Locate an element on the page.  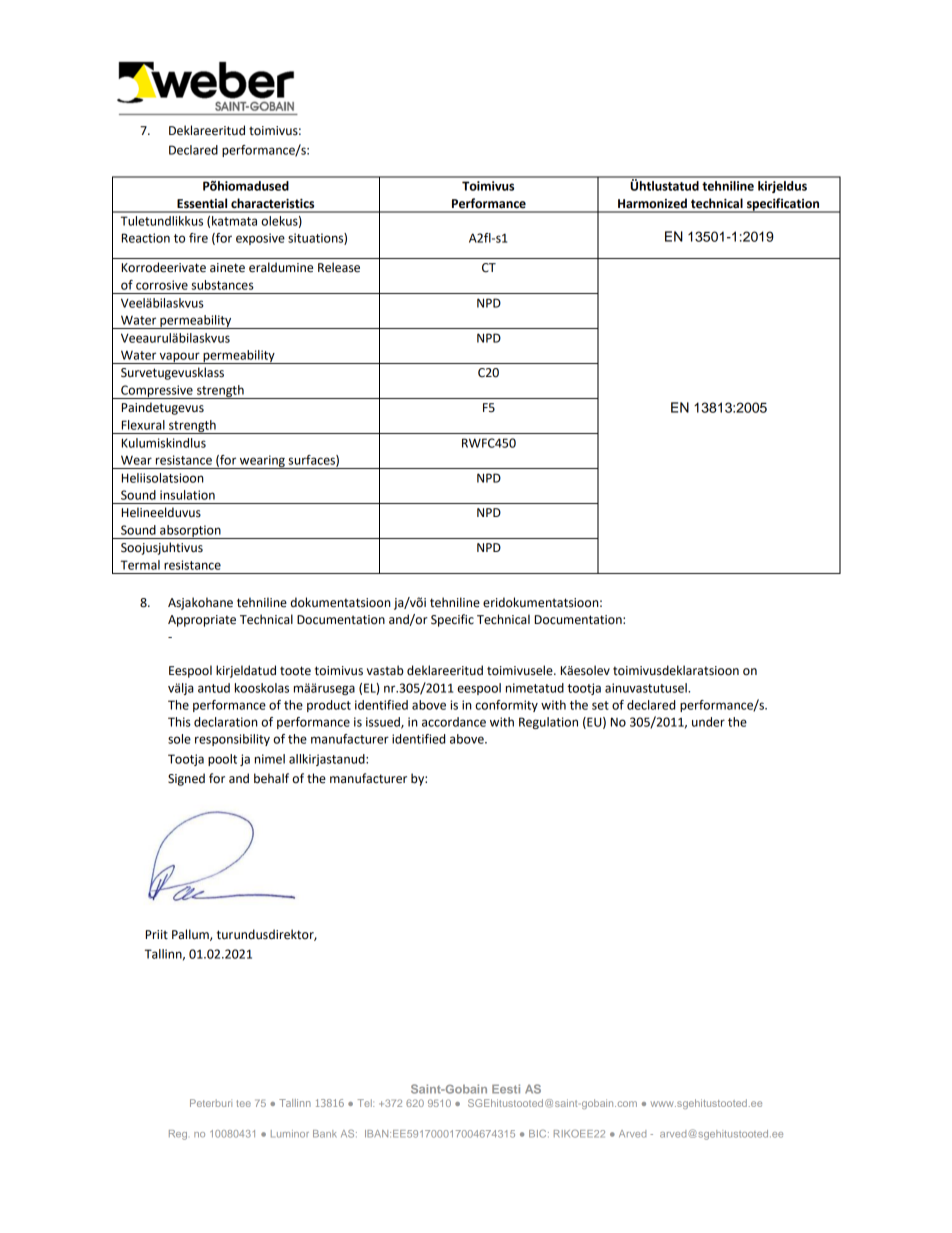
tee is located at coordinates (243, 1103).
